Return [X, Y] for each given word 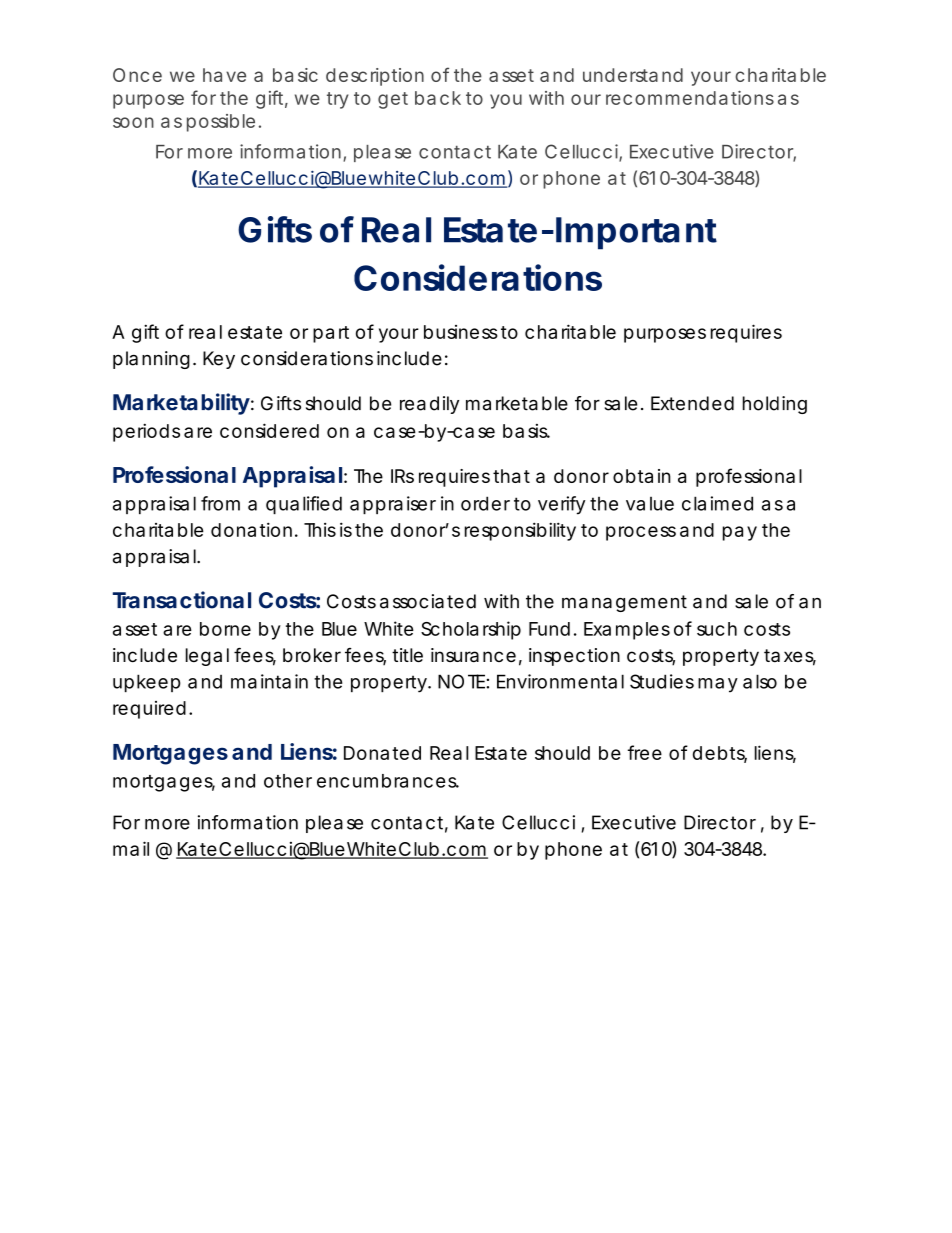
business [461, 332]
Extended [692, 403]
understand [633, 75]
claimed [717, 503]
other [288, 781]
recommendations [690, 98]
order [485, 503]
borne [225, 629]
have [224, 75]
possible [221, 123]
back [438, 98]
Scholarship [471, 630]
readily [429, 405]
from [220, 503]
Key [219, 360]
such [717, 629]
